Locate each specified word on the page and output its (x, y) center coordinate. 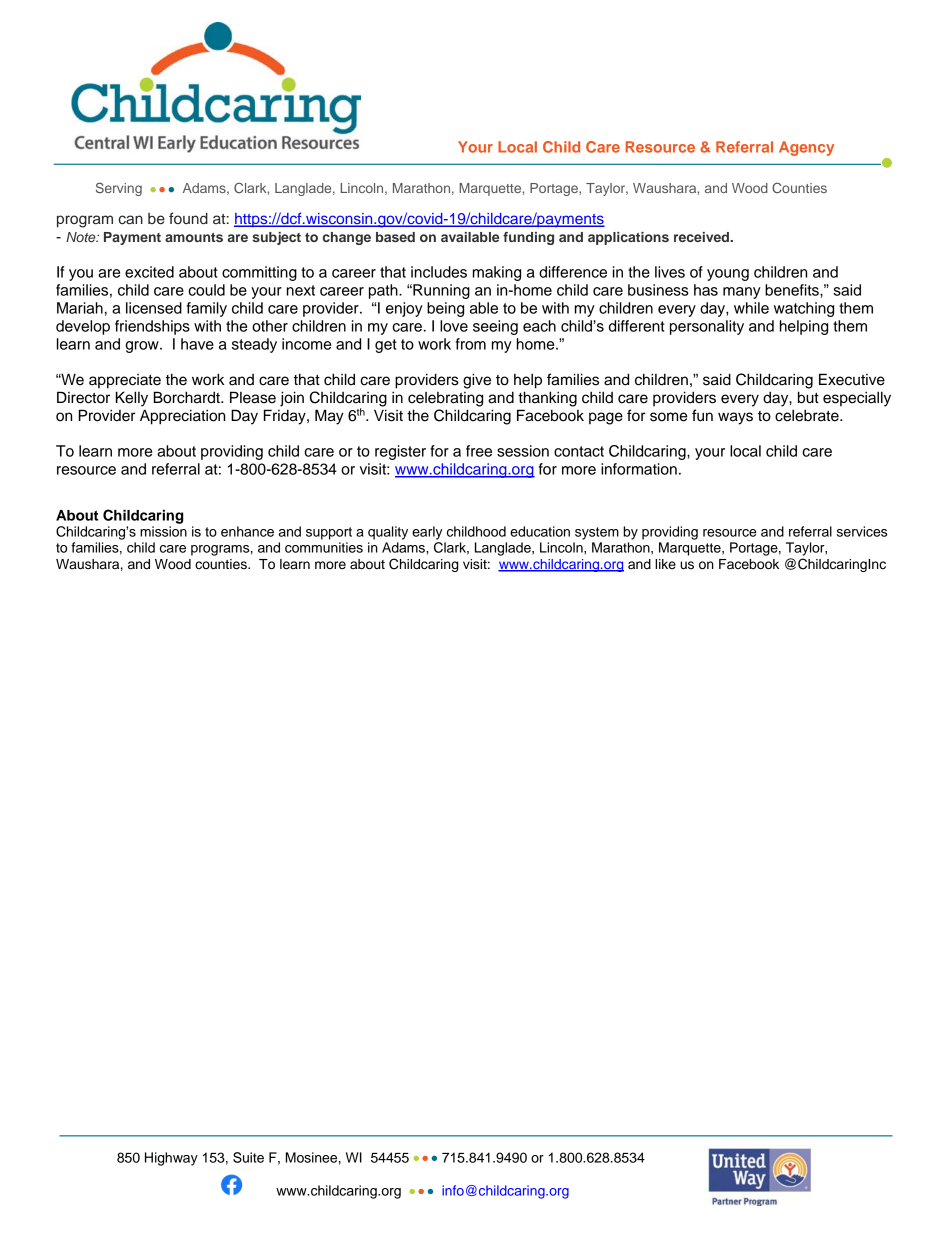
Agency (806, 148)
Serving (119, 189)
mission (163, 531)
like (665, 564)
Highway (171, 1159)
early (427, 533)
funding (528, 238)
